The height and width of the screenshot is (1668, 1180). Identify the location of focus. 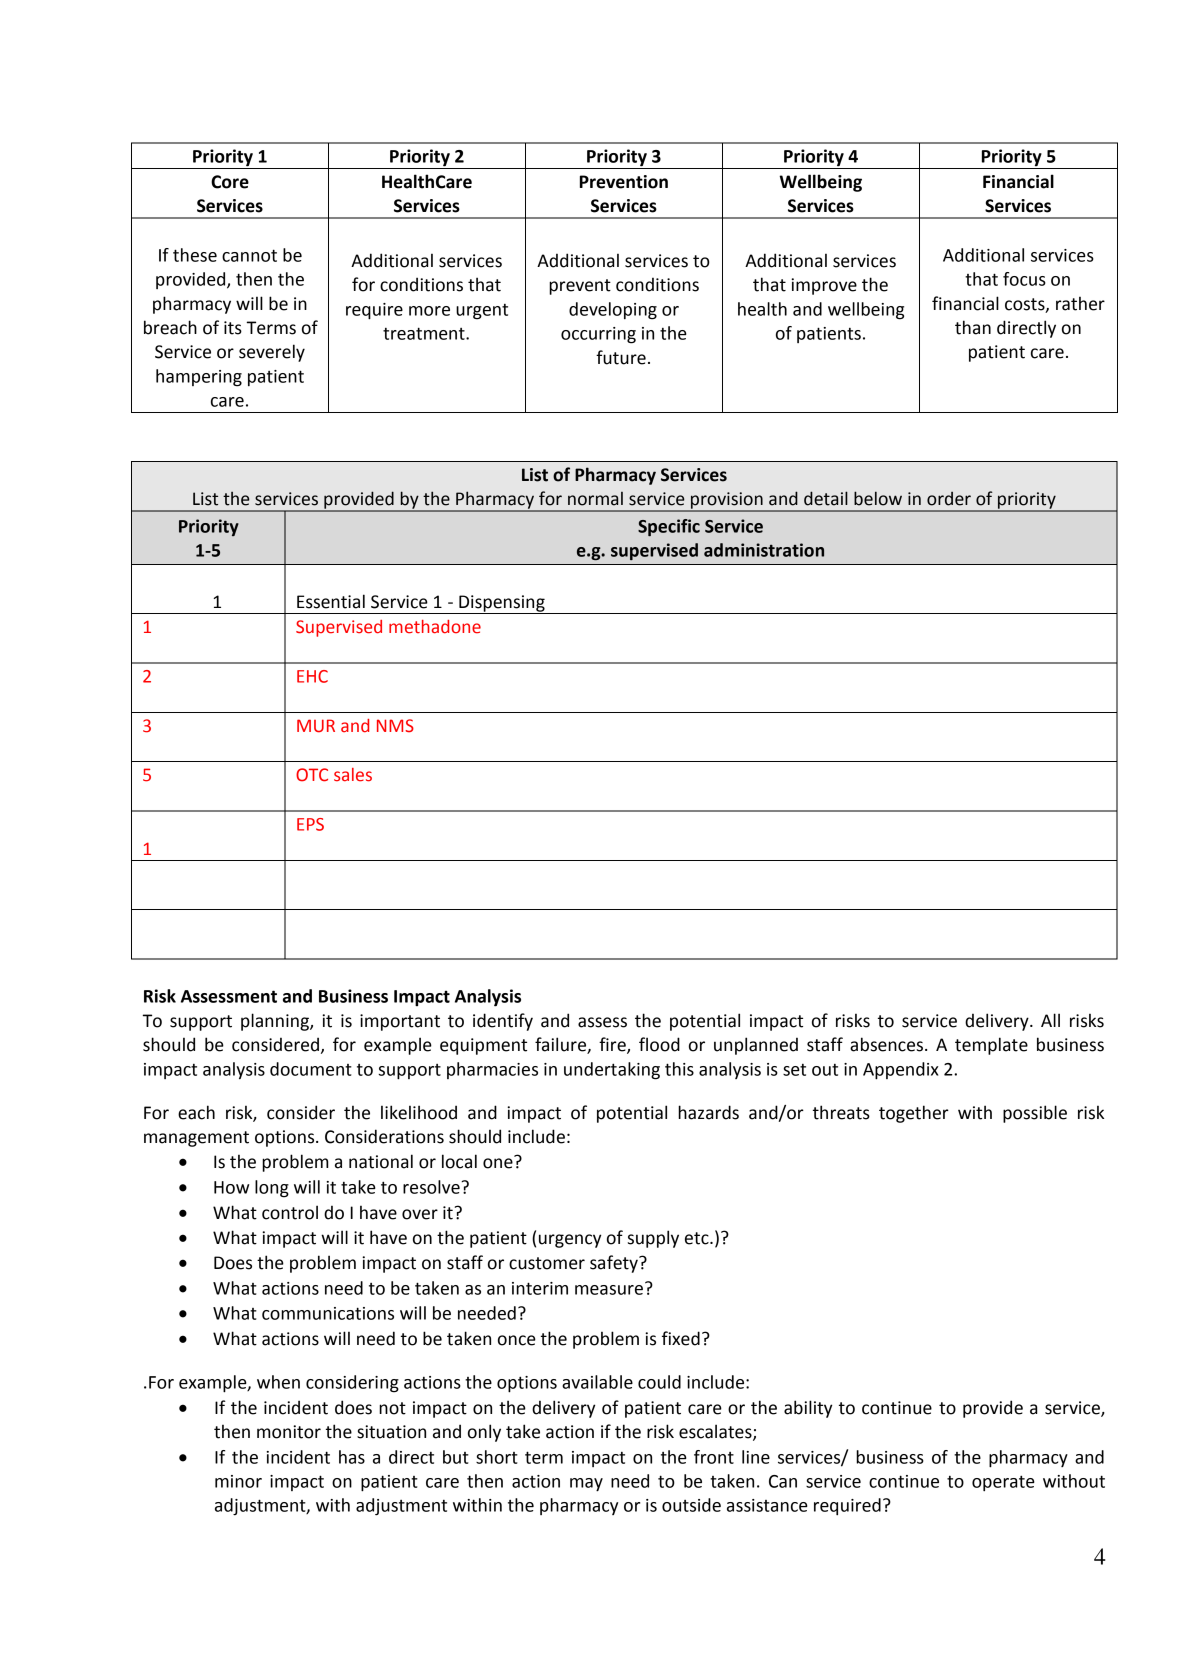
(1024, 279).
